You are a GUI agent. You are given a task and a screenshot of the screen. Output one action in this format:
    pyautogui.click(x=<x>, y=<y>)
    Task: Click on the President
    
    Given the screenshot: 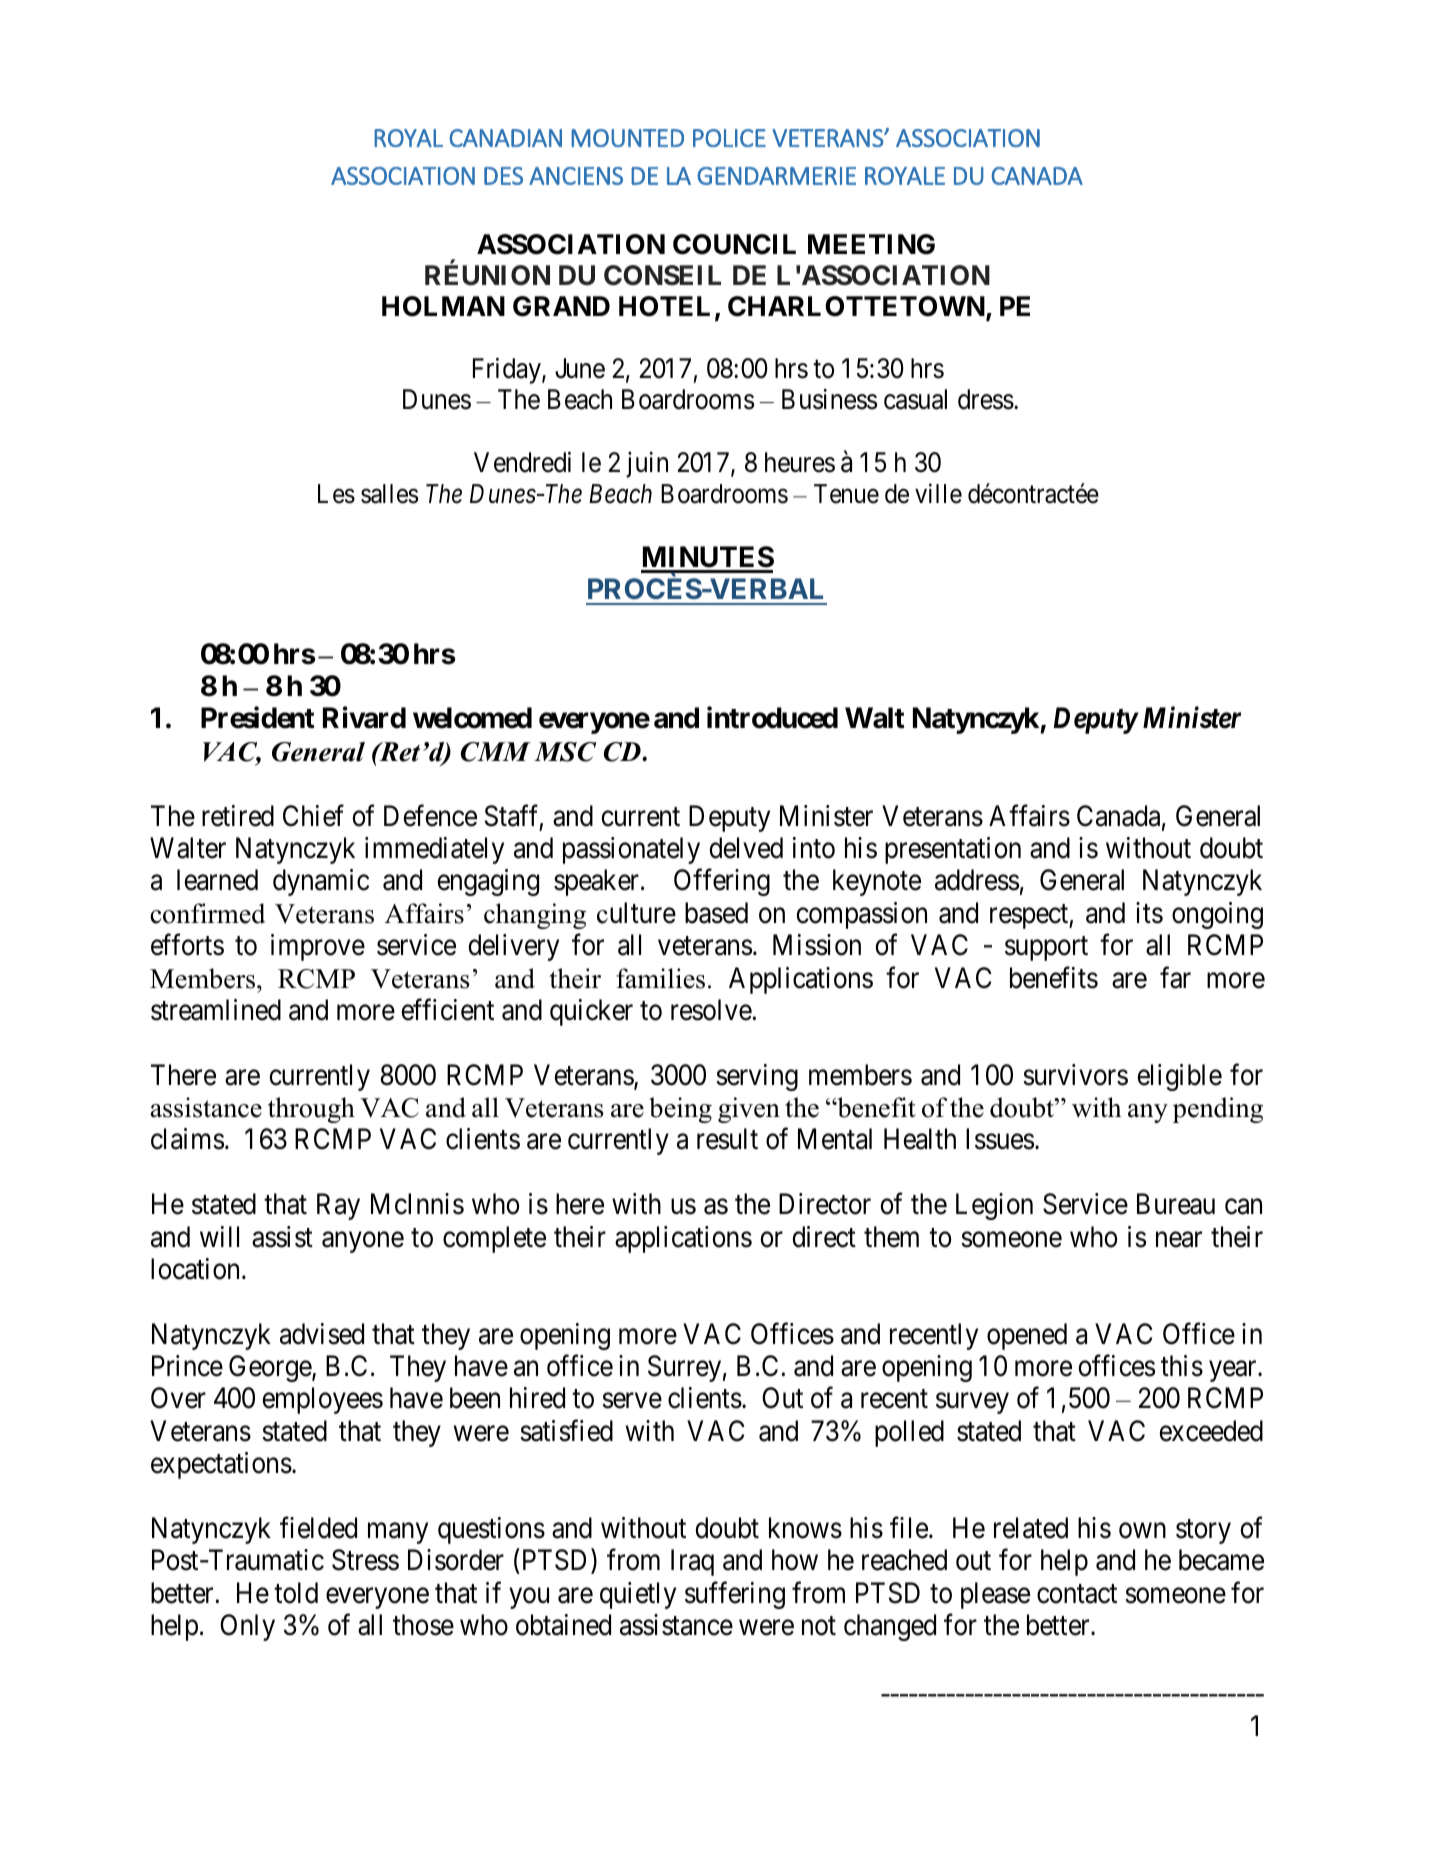 What is the action you would take?
    pyautogui.click(x=258, y=718)
